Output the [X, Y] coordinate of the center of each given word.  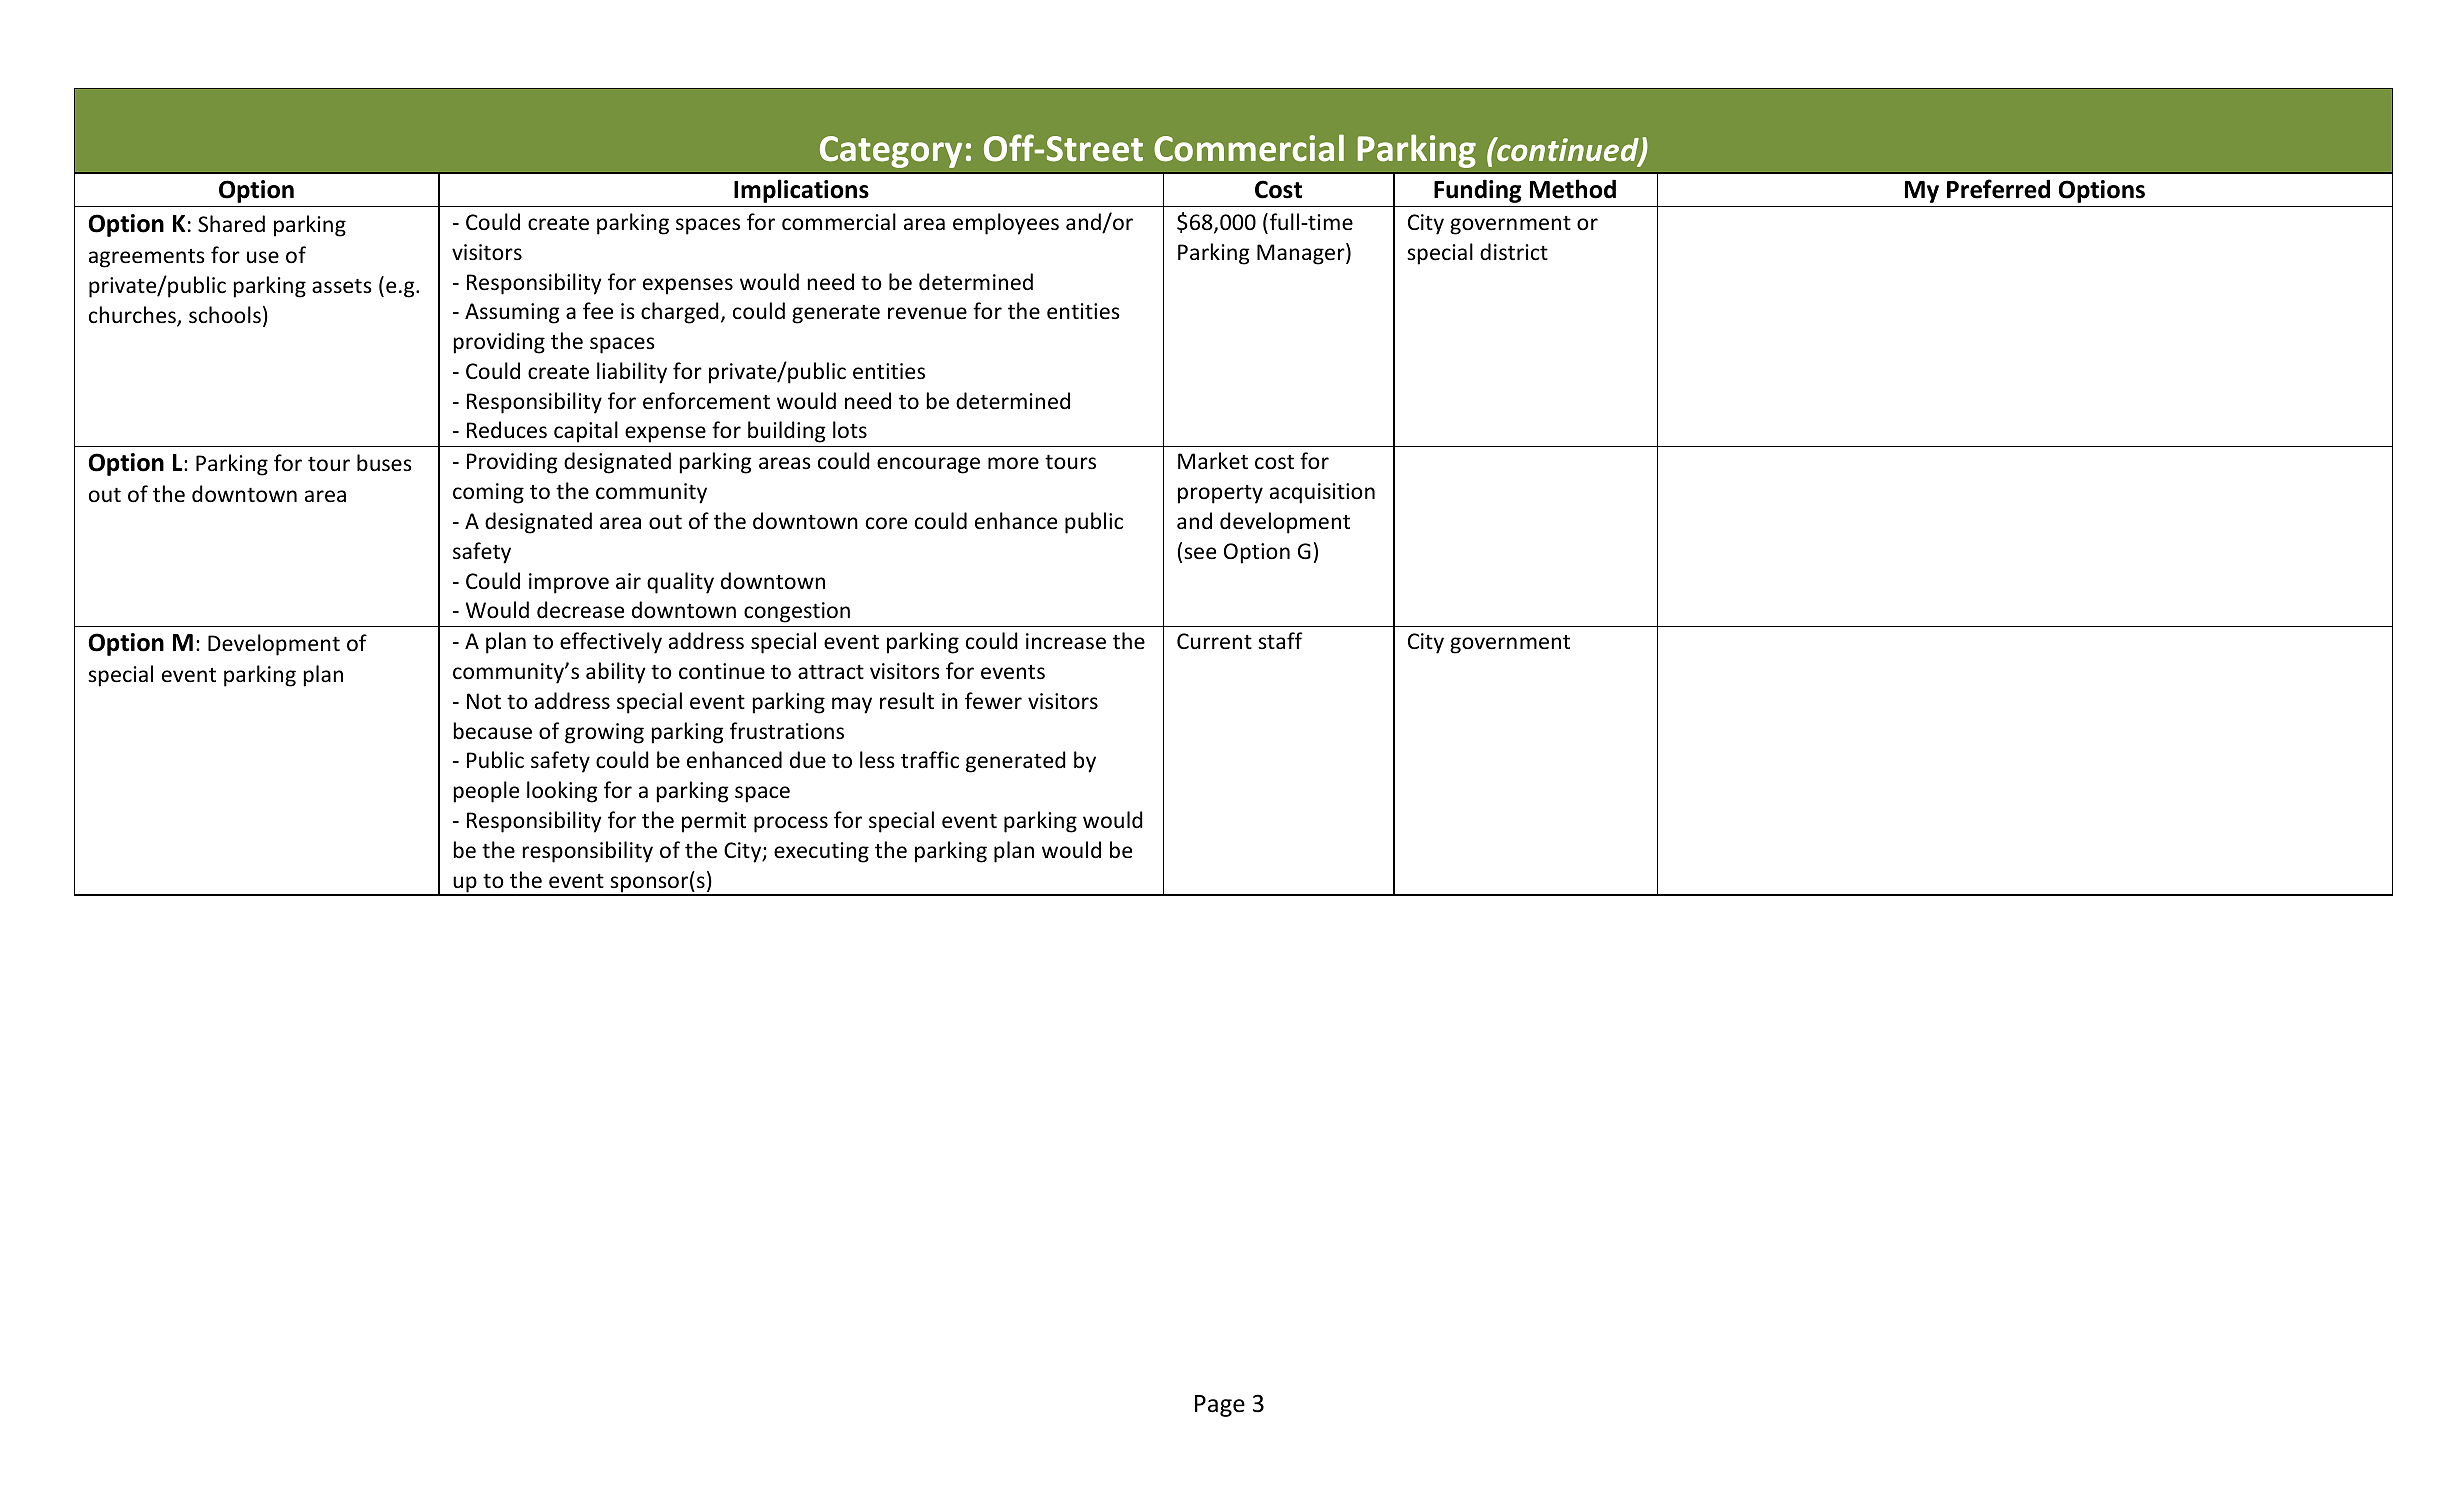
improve [569, 583]
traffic [930, 760]
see [1200, 553]
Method [1573, 189]
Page [1220, 1406]
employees [1006, 224]
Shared [231, 224]
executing [821, 852]
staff [1280, 640]
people [486, 792]
